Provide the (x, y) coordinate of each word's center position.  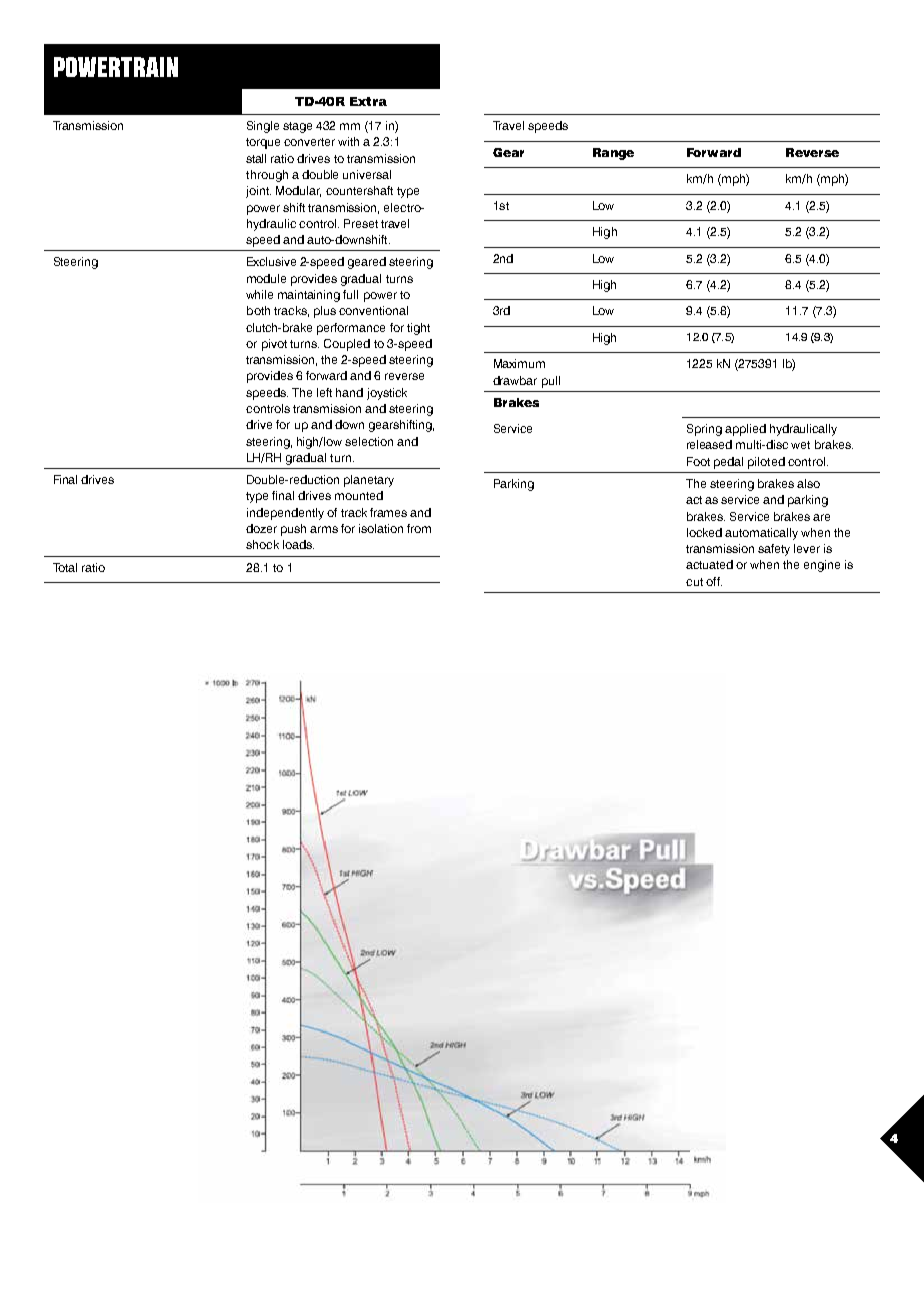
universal (367, 174)
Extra (368, 101)
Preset (361, 223)
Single (263, 127)
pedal (728, 463)
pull (551, 382)
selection (369, 441)
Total (65, 567)
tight (418, 329)
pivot (274, 345)
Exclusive (271, 261)
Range (613, 154)
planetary (369, 481)
